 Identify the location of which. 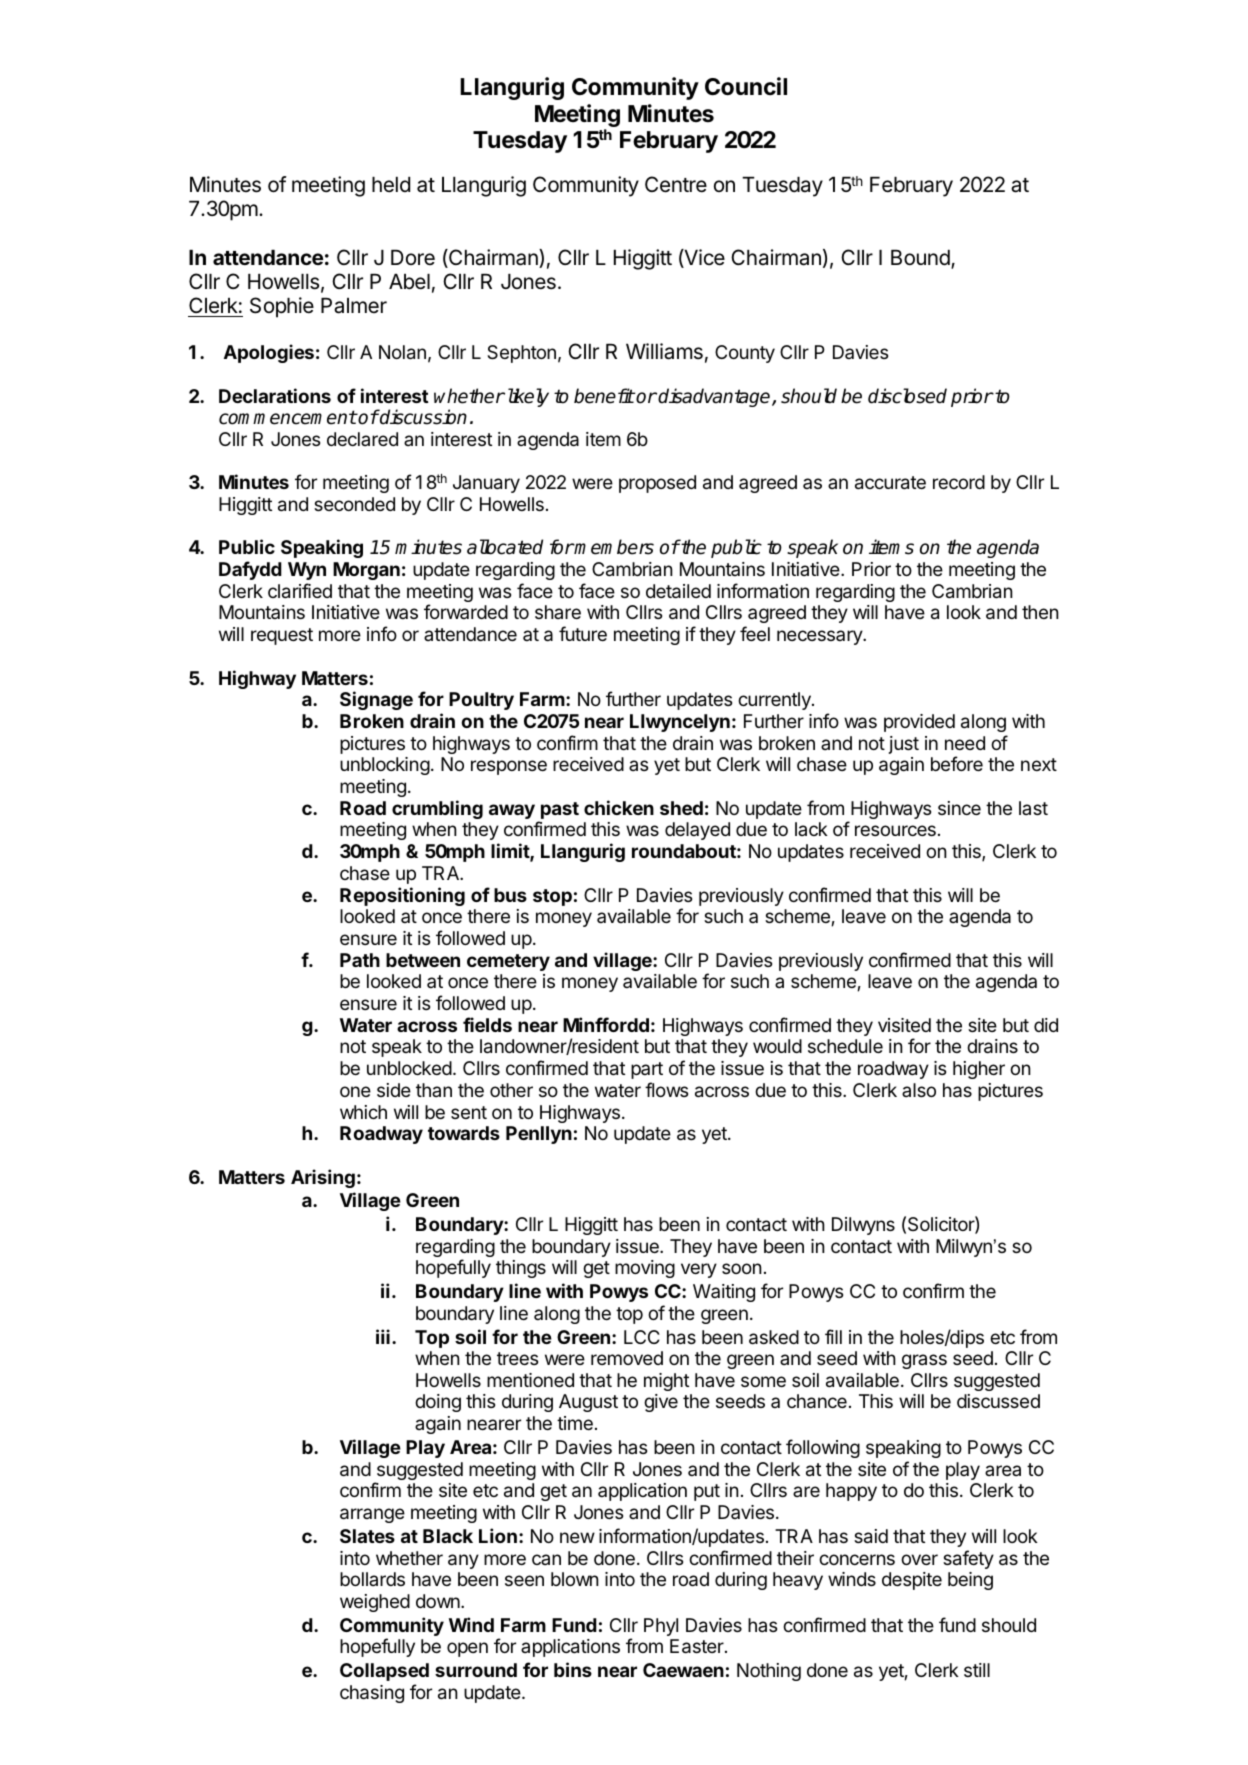
(363, 1112).
